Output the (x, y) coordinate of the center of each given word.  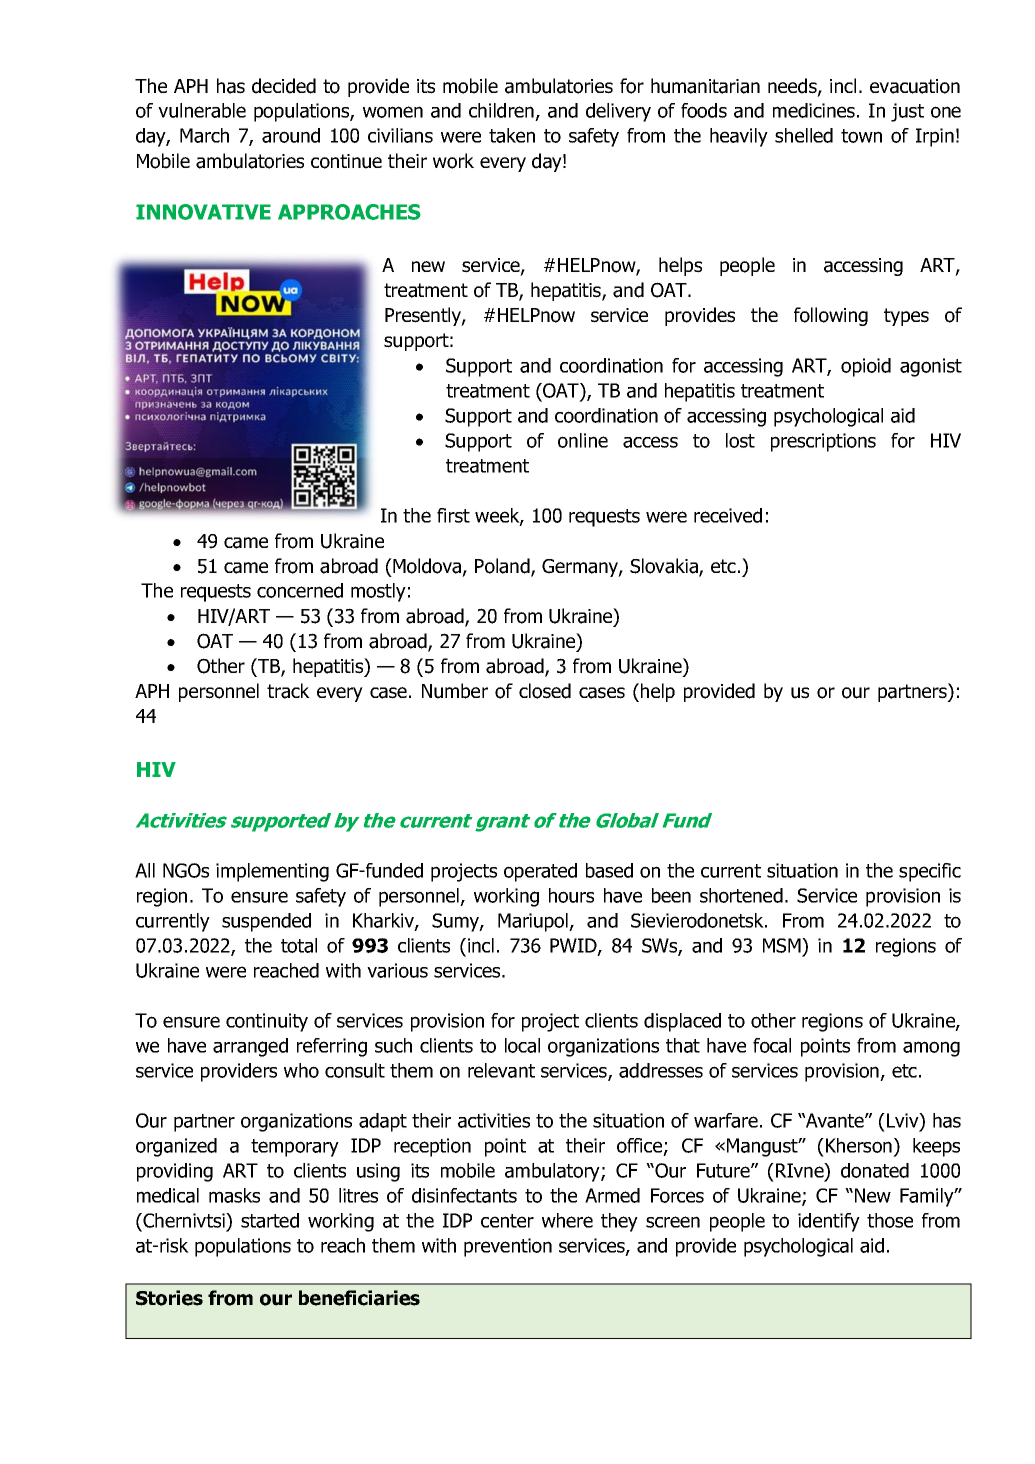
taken (512, 135)
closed (545, 691)
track (288, 691)
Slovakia (665, 567)
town (861, 136)
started (270, 1220)
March (204, 135)
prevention (508, 1247)
